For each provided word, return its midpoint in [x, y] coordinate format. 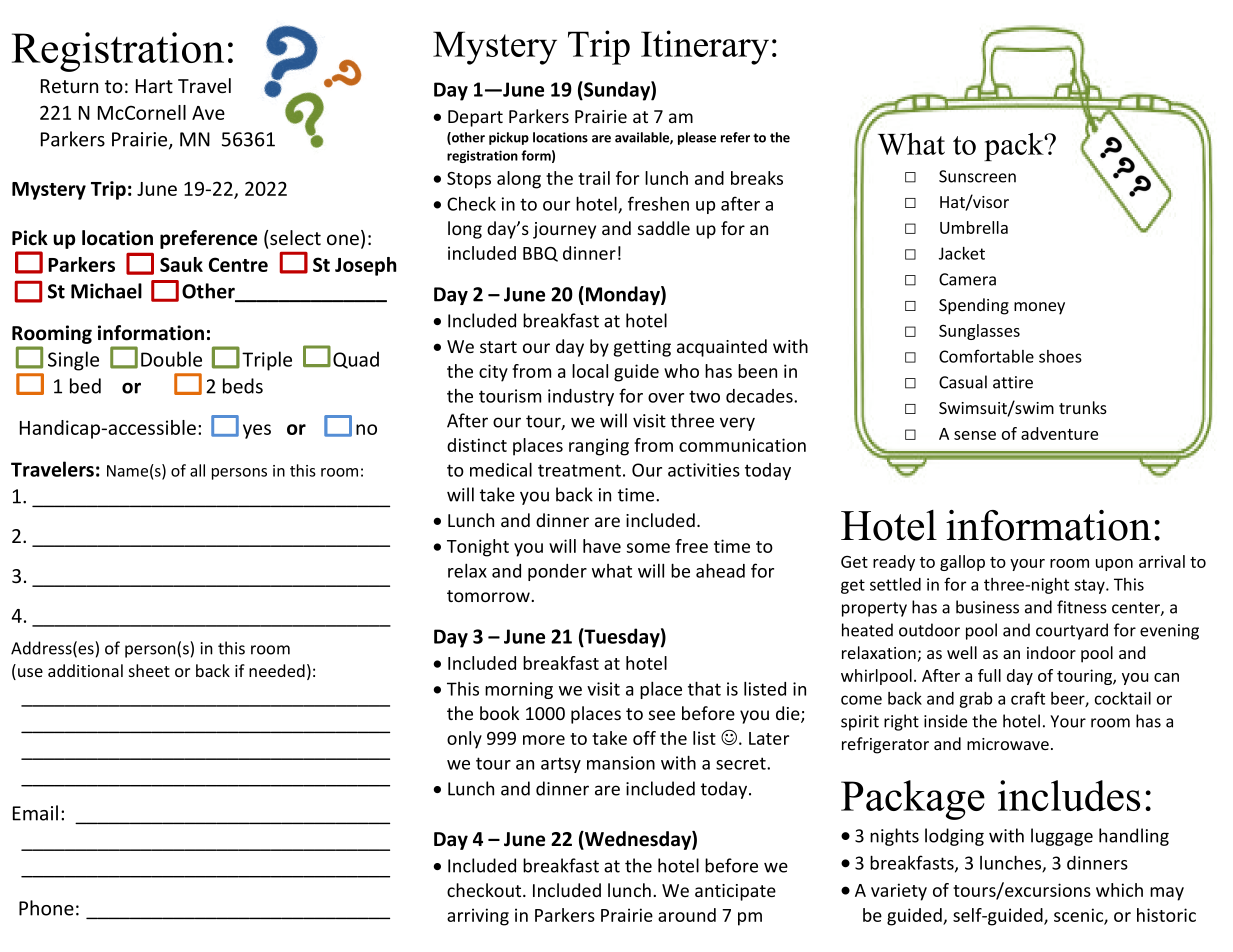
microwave [1008, 744]
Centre [238, 264]
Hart [154, 86]
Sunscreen [977, 176]
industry [581, 397]
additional [85, 670]
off [644, 738]
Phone [46, 908]
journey [564, 230]
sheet [149, 670]
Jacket [962, 253]
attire [1013, 382]
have [602, 546]
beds [243, 386]
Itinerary [705, 47]
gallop [962, 563]
